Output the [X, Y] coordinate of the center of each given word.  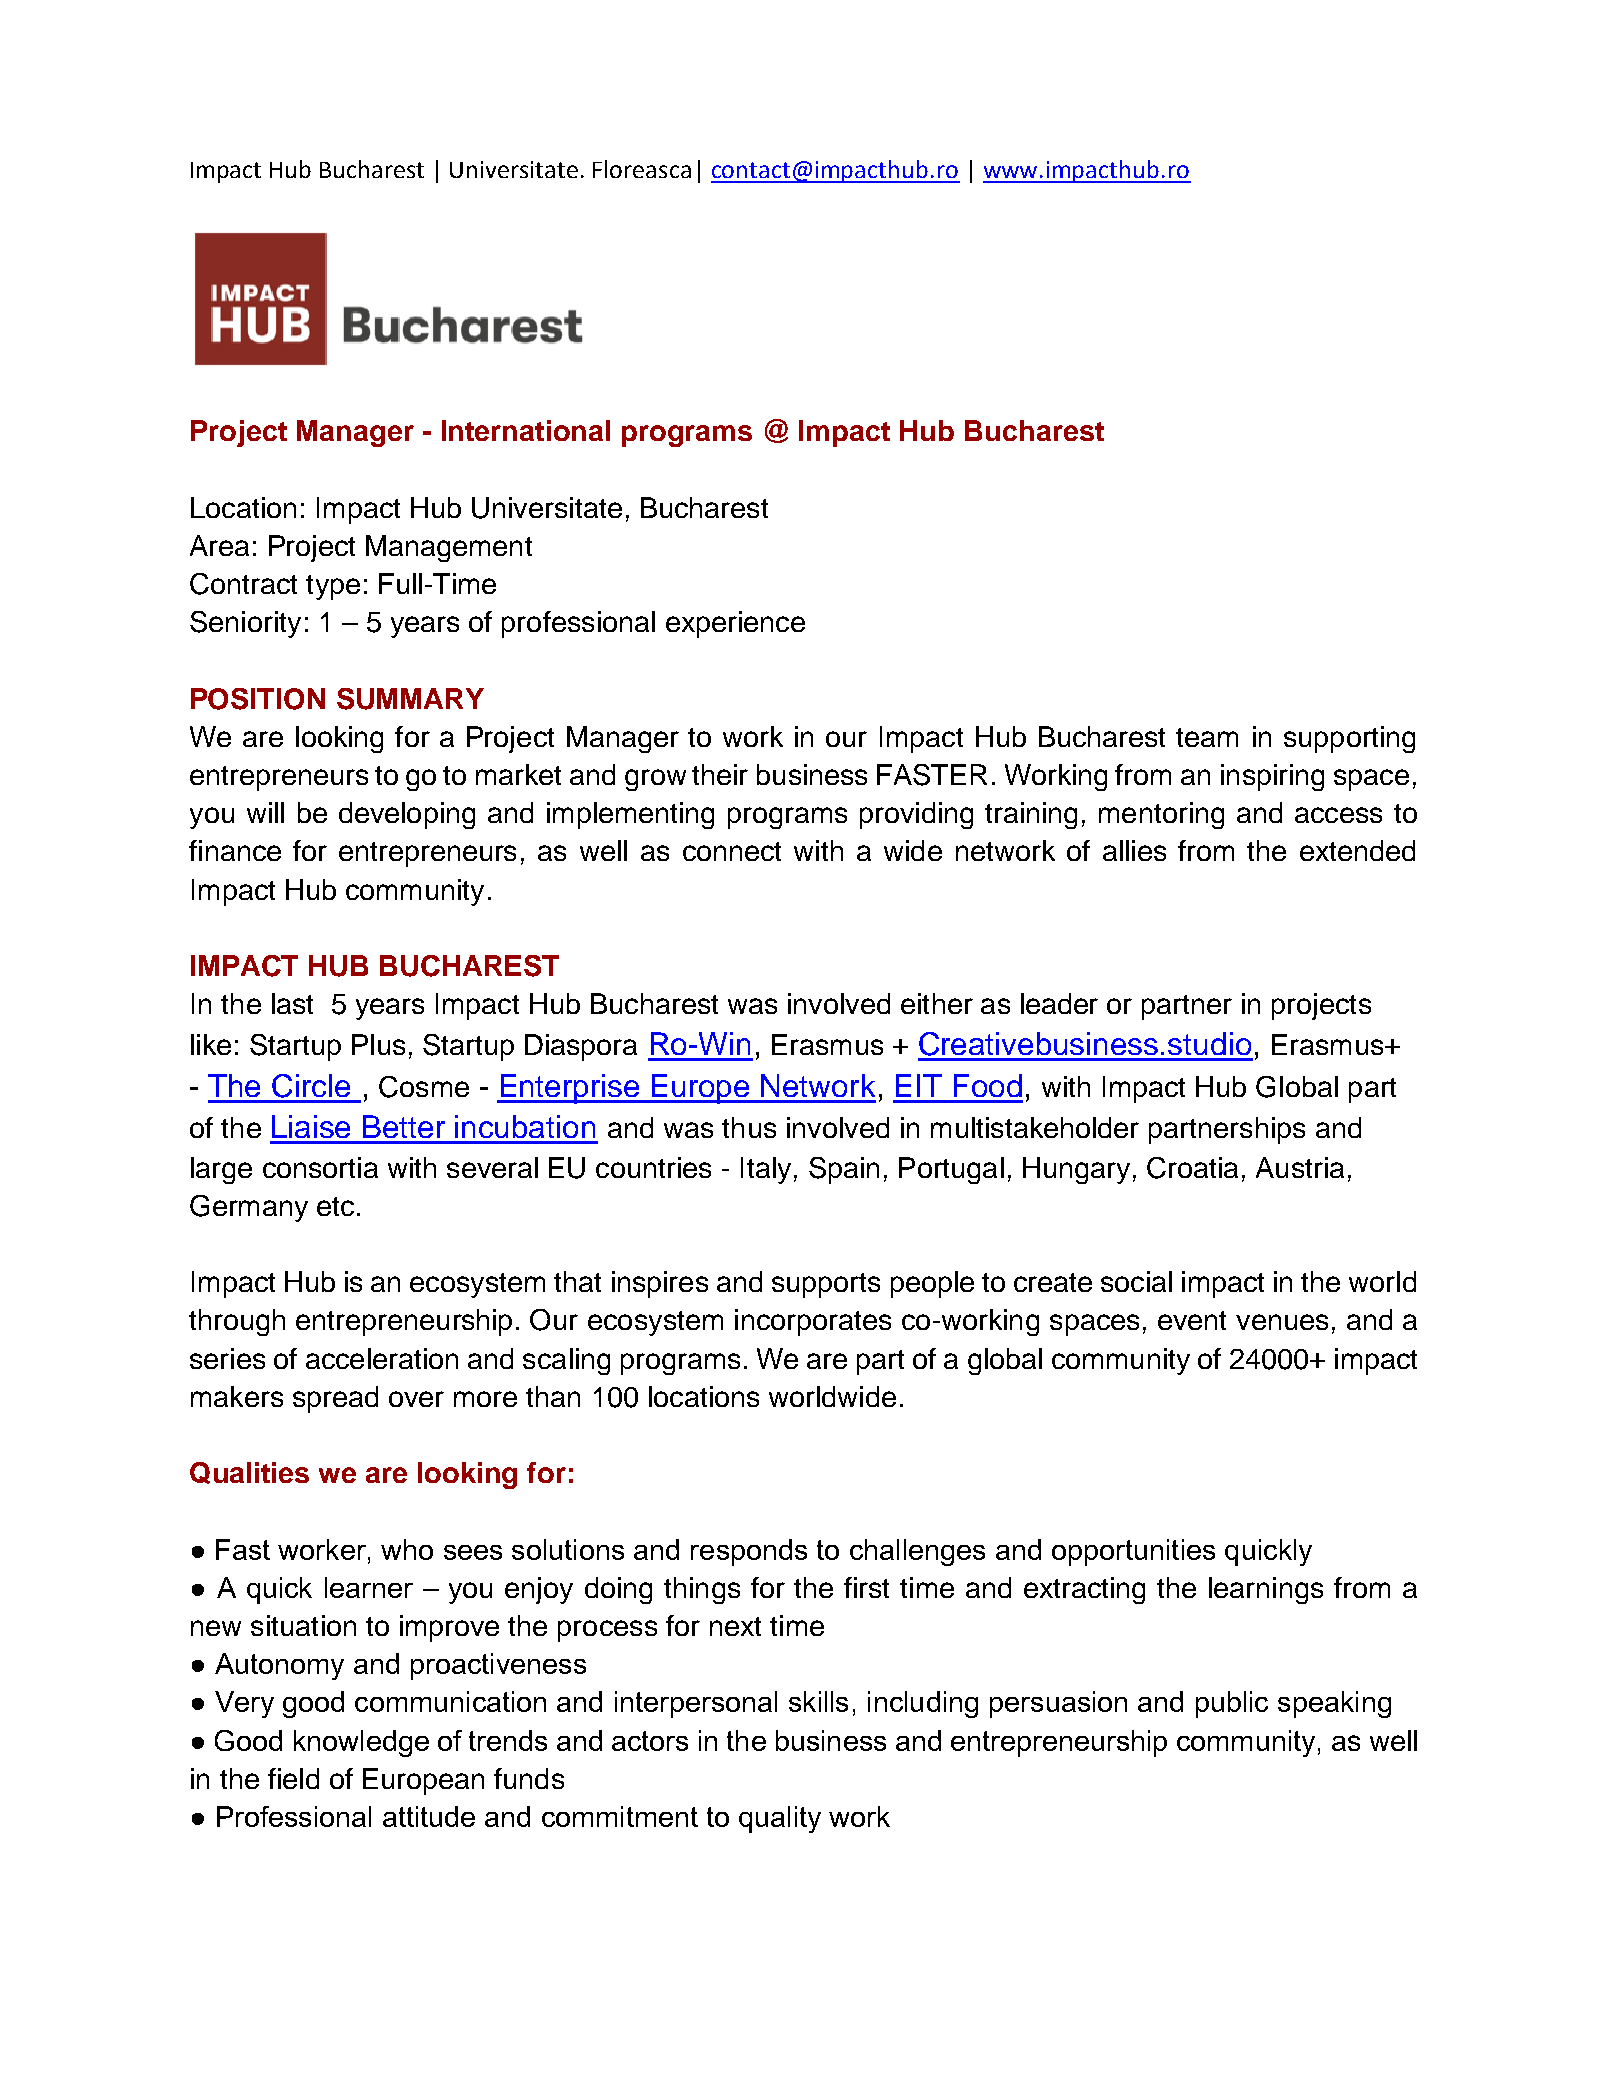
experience [735, 624]
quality [780, 1819]
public [1232, 1704]
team [1207, 737]
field [293, 1778]
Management [449, 548]
